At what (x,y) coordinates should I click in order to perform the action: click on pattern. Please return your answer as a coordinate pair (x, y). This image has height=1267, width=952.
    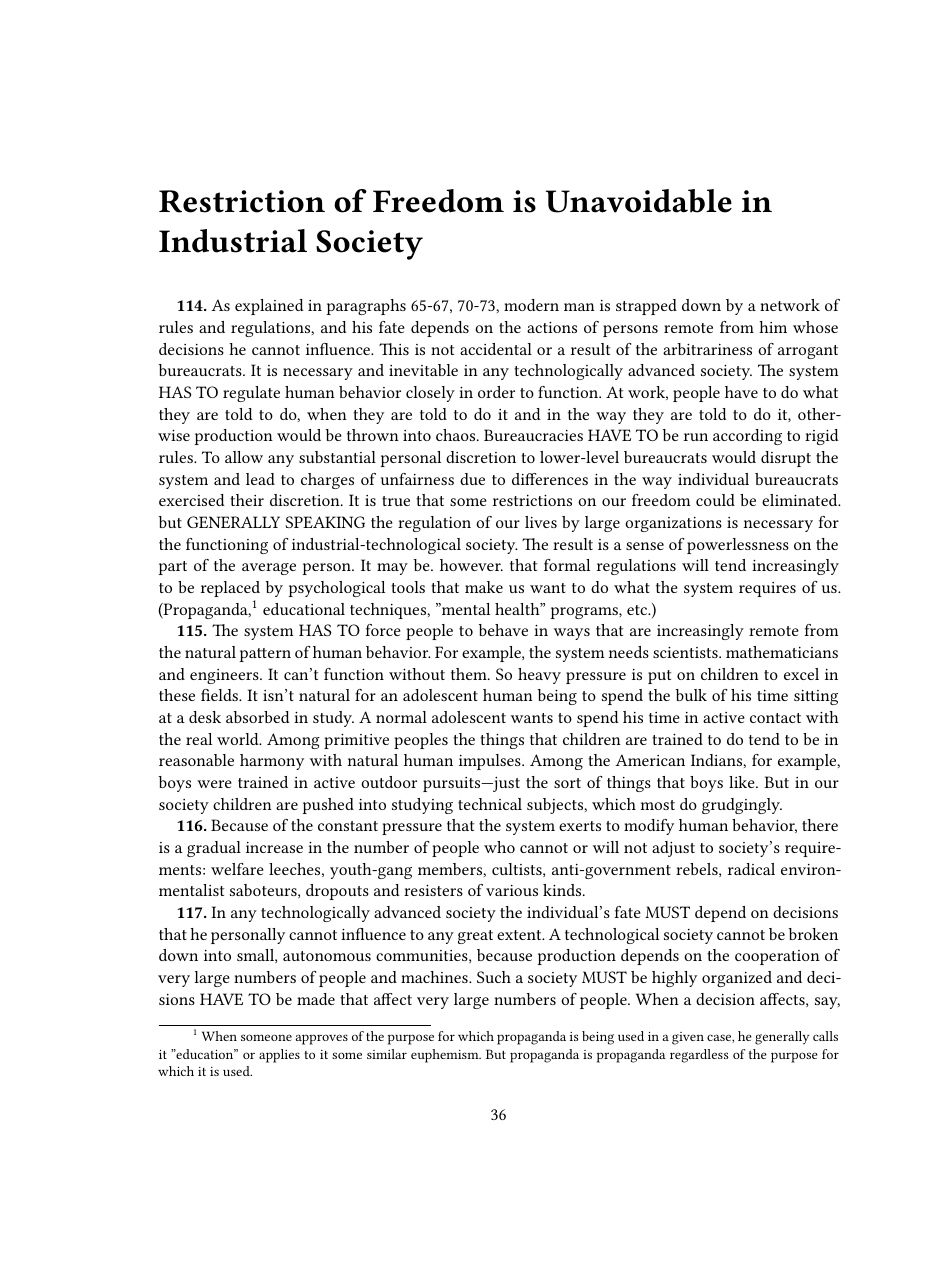
    Looking at the image, I should click on (265, 655).
